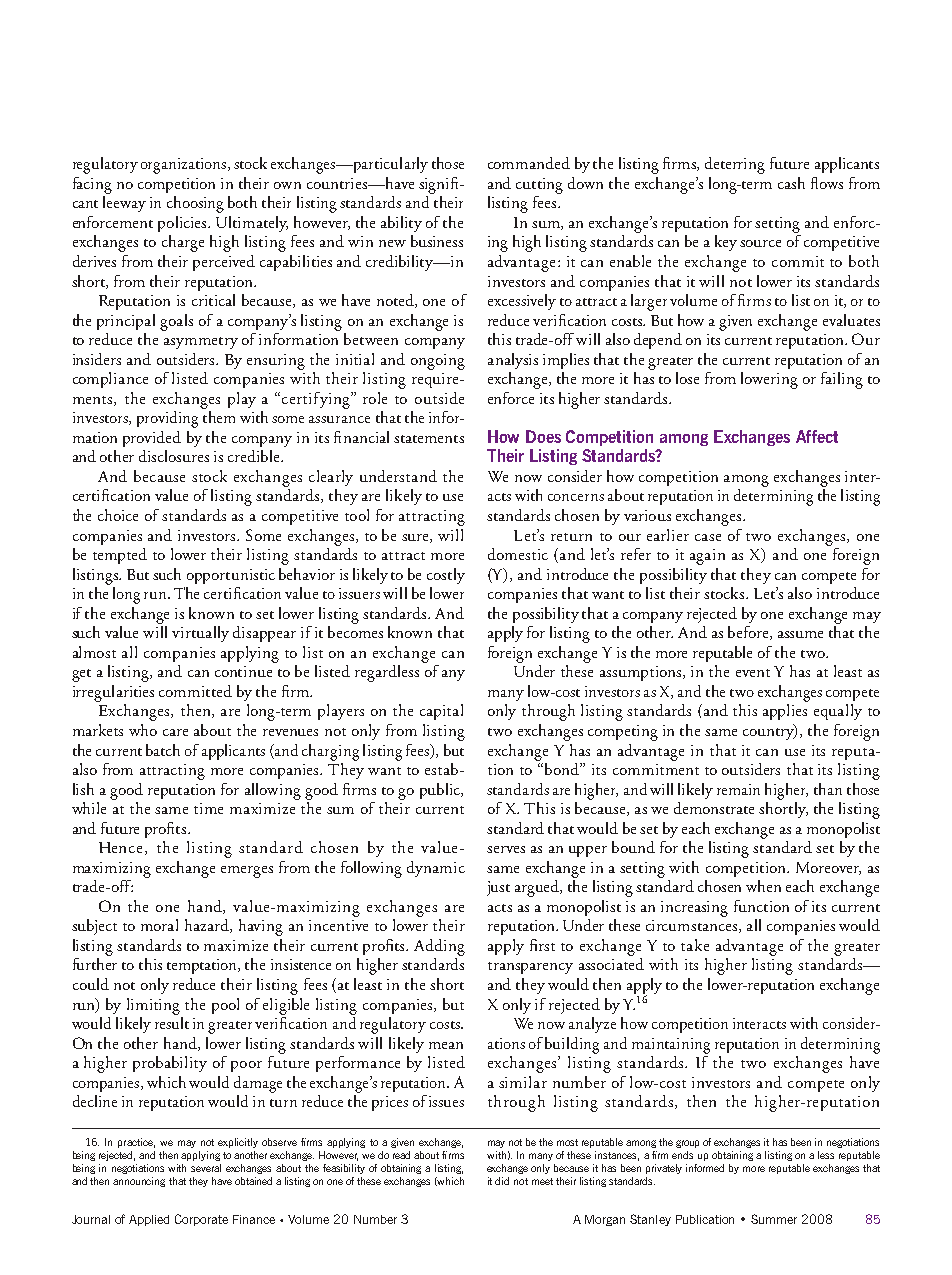 The image size is (952, 1275). I want to click on Adding, so click(439, 947).
